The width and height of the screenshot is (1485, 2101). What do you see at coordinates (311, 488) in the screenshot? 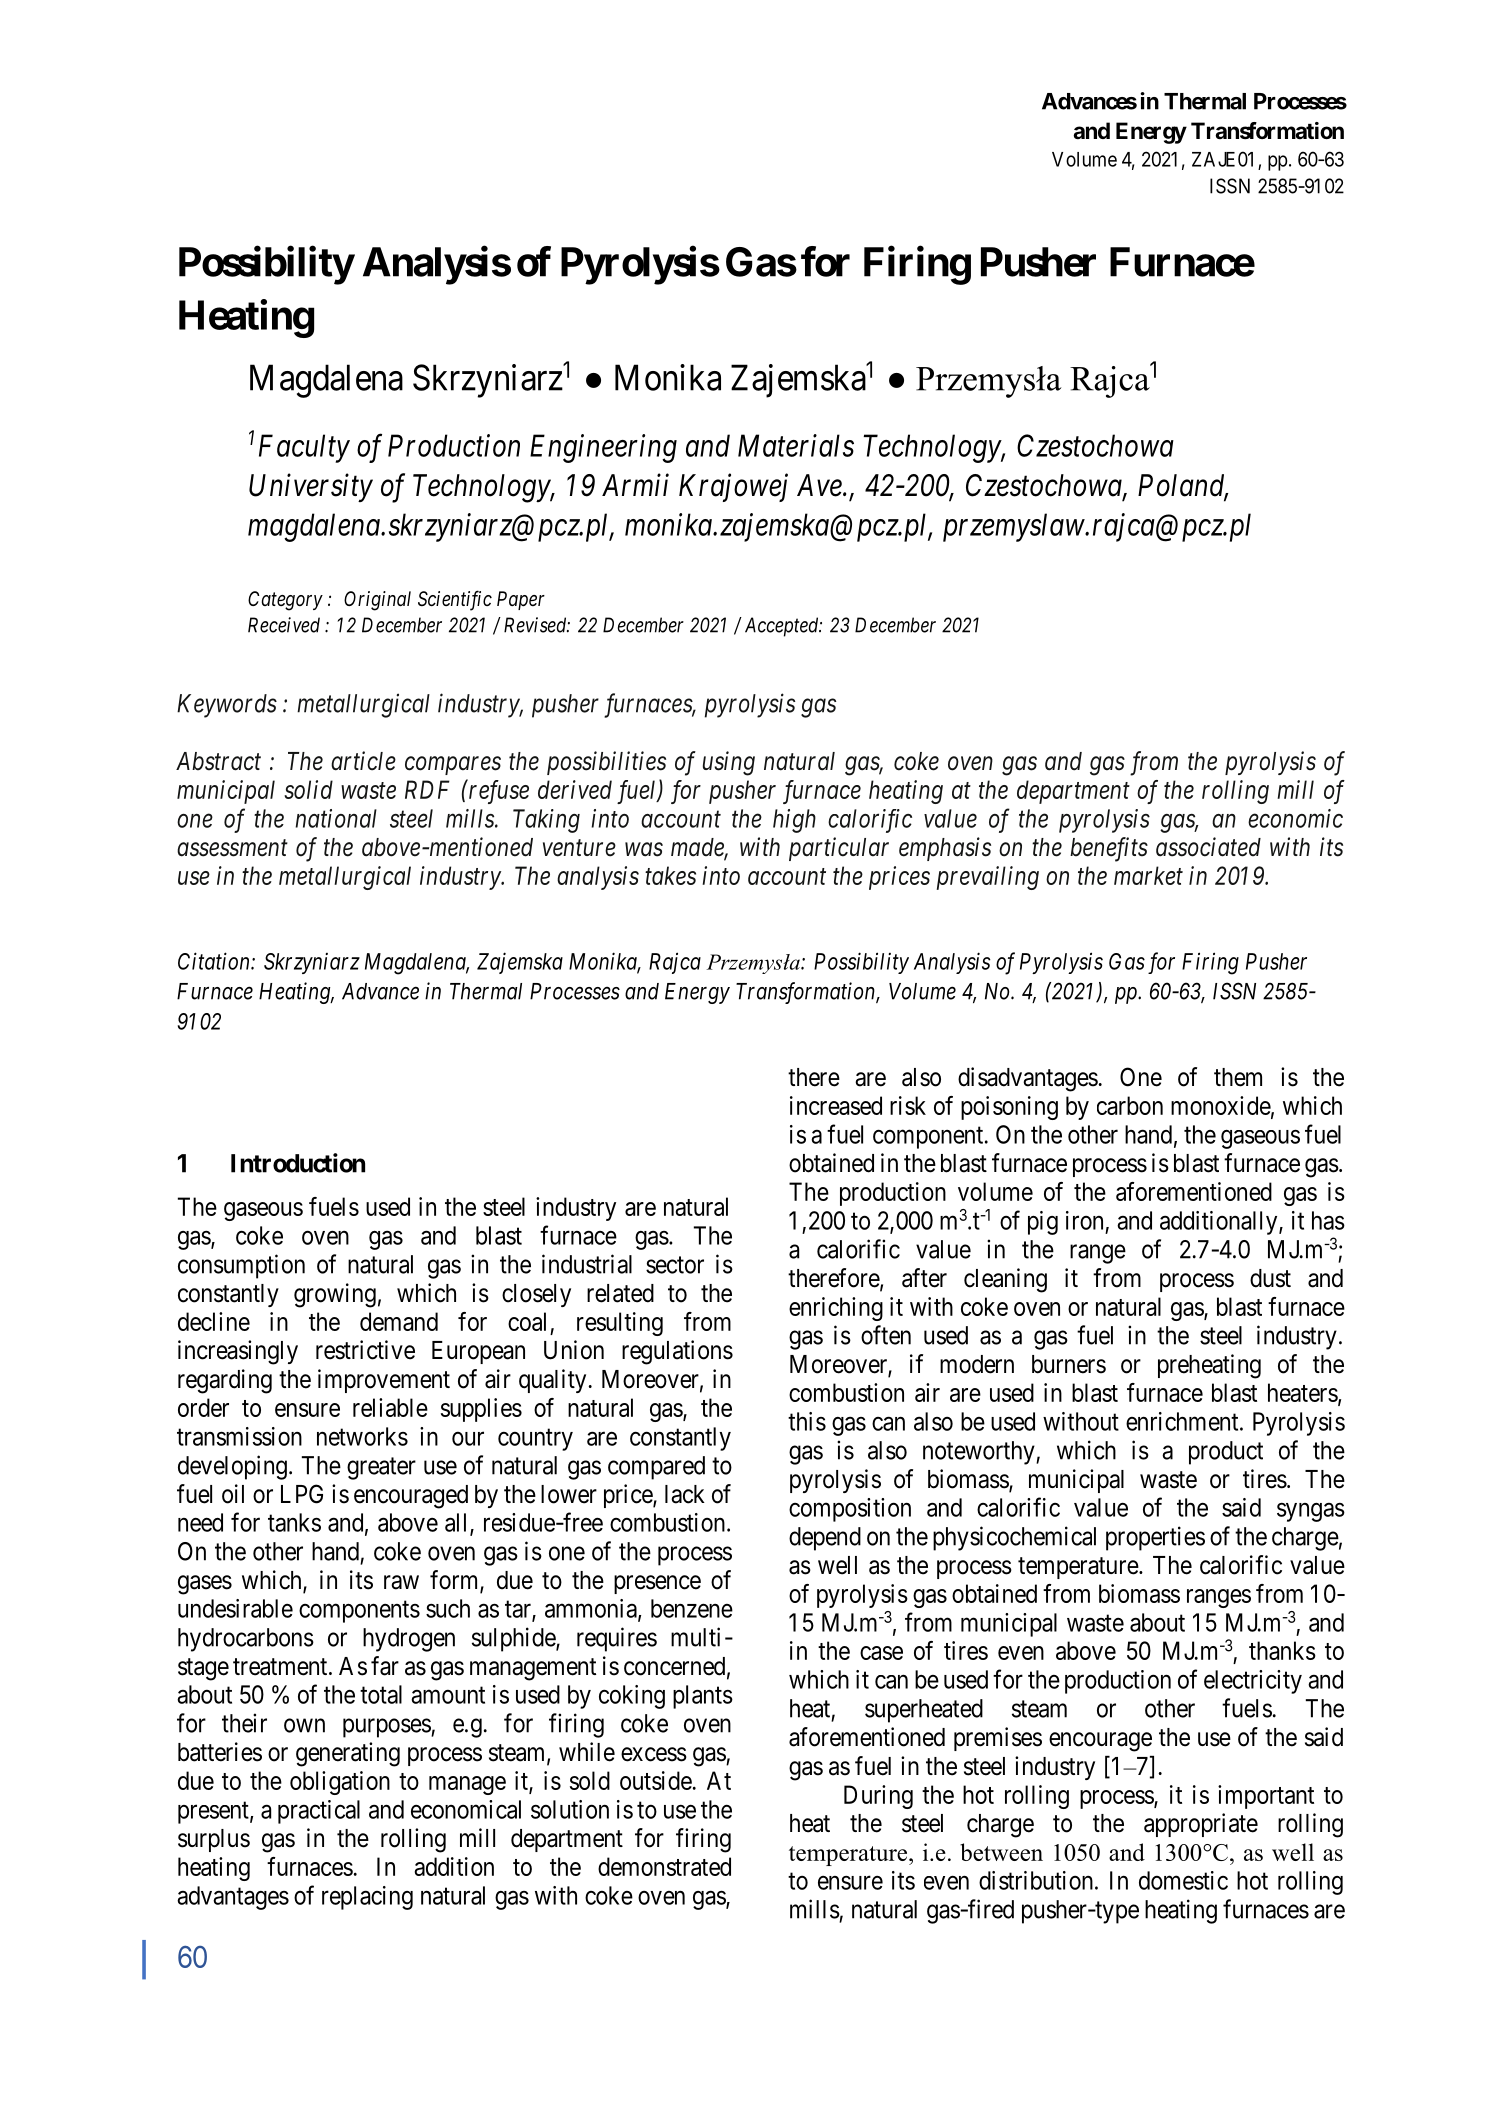
I see `University` at bounding box center [311, 488].
